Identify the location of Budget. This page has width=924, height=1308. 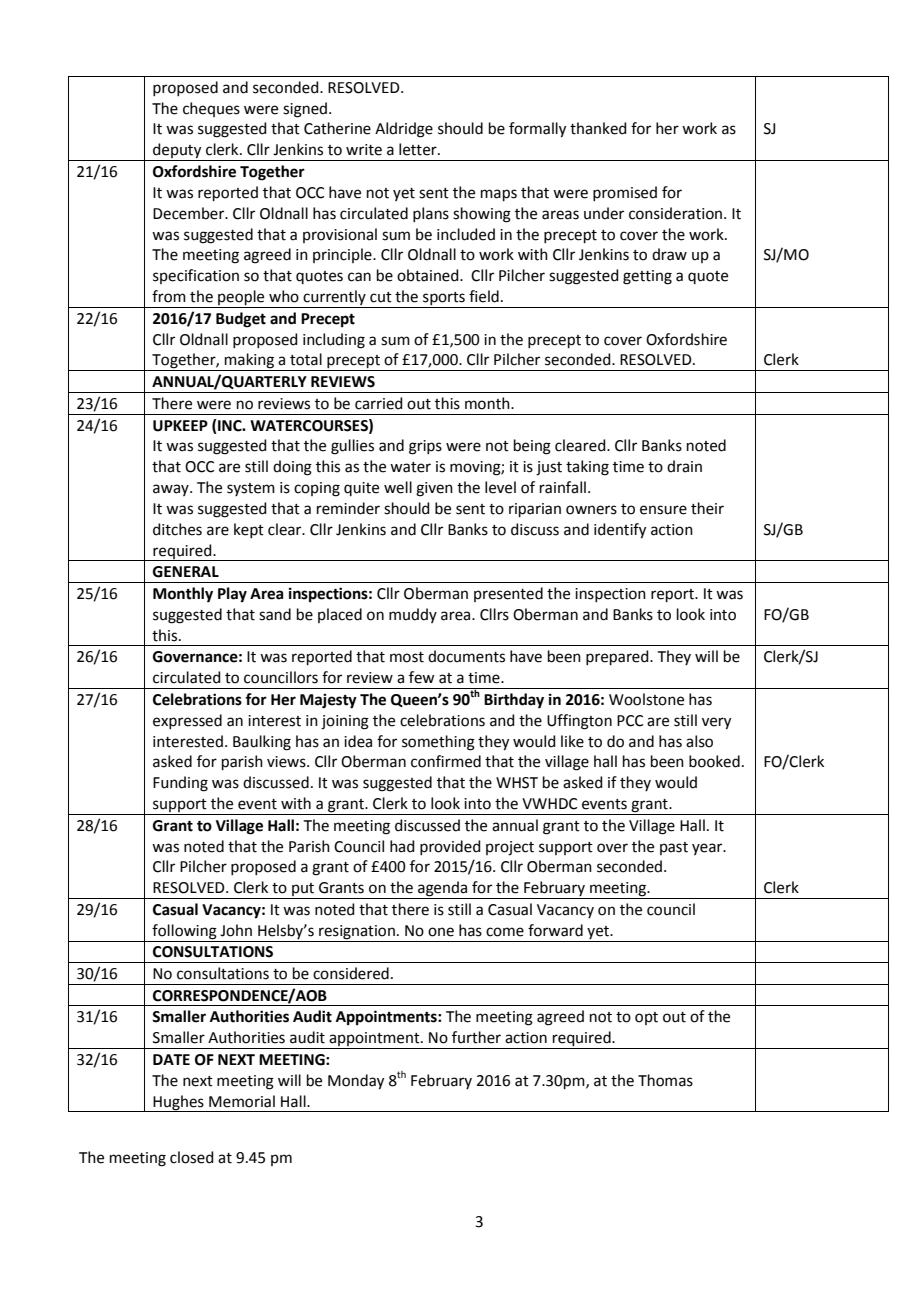
(241, 320).
